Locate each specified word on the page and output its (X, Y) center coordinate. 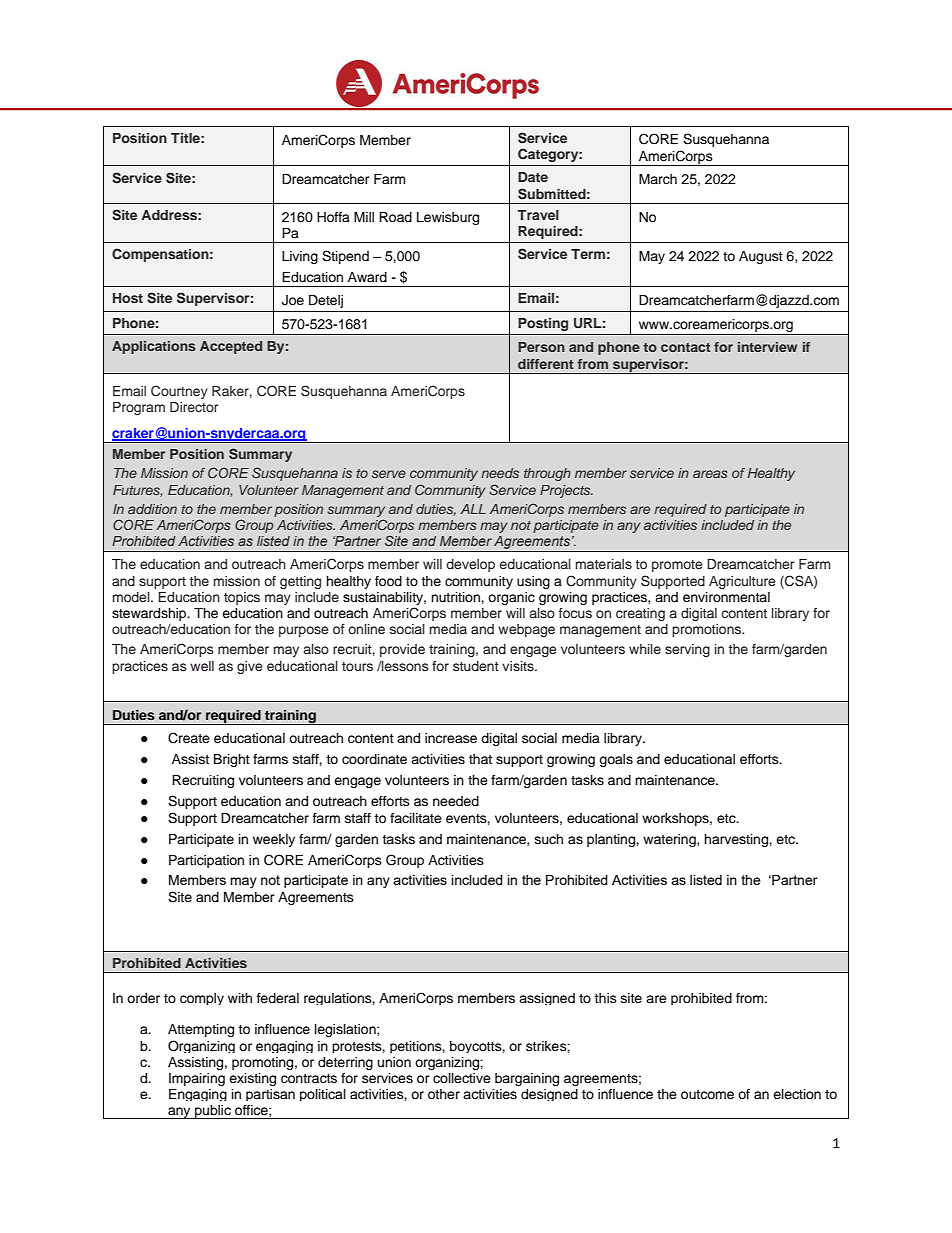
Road (395, 217)
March (658, 179)
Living (300, 257)
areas (710, 474)
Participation (206, 861)
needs (500, 473)
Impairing (197, 1079)
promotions (708, 630)
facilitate (416, 818)
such (549, 839)
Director (194, 407)
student (476, 666)
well (202, 666)
